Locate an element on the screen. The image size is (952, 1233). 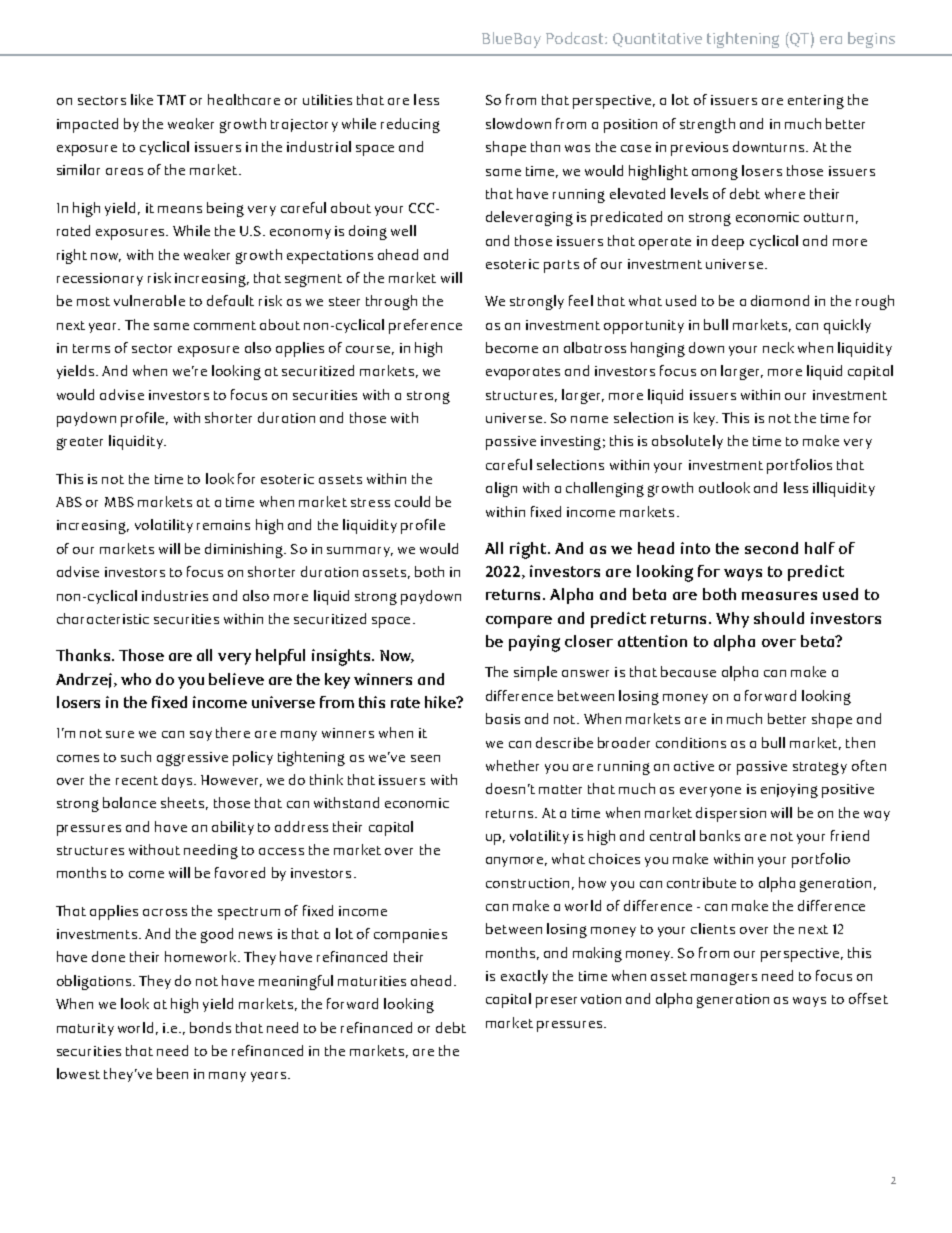
basis is located at coordinates (503, 718).
